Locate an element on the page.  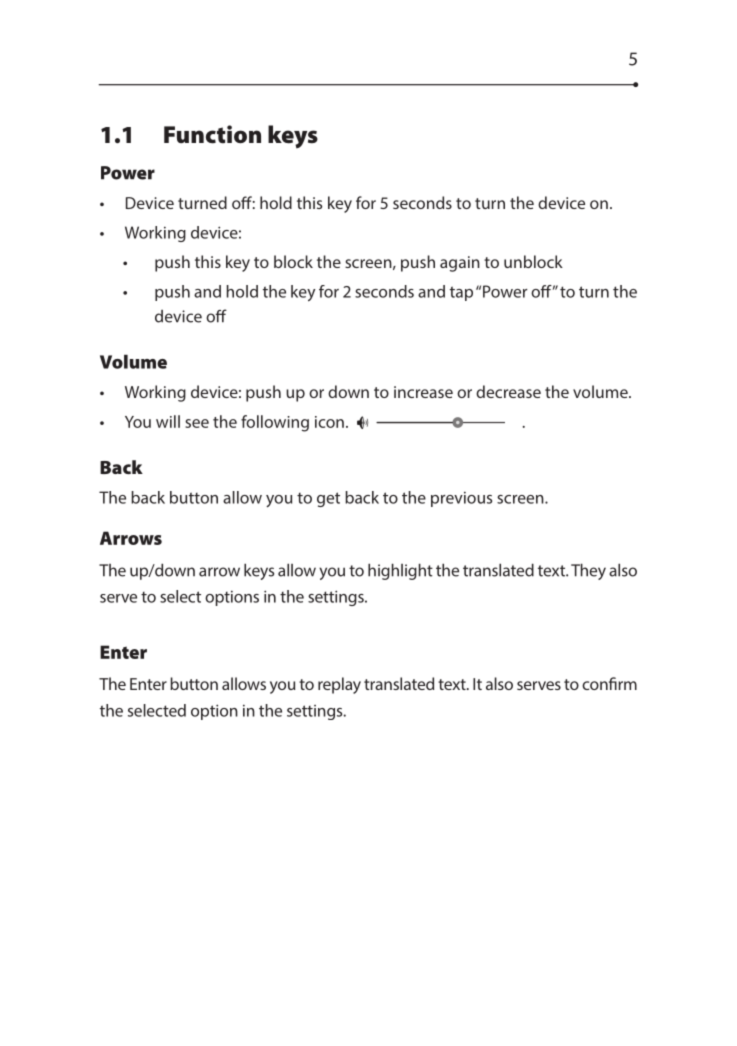
again is located at coordinates (460, 264).
